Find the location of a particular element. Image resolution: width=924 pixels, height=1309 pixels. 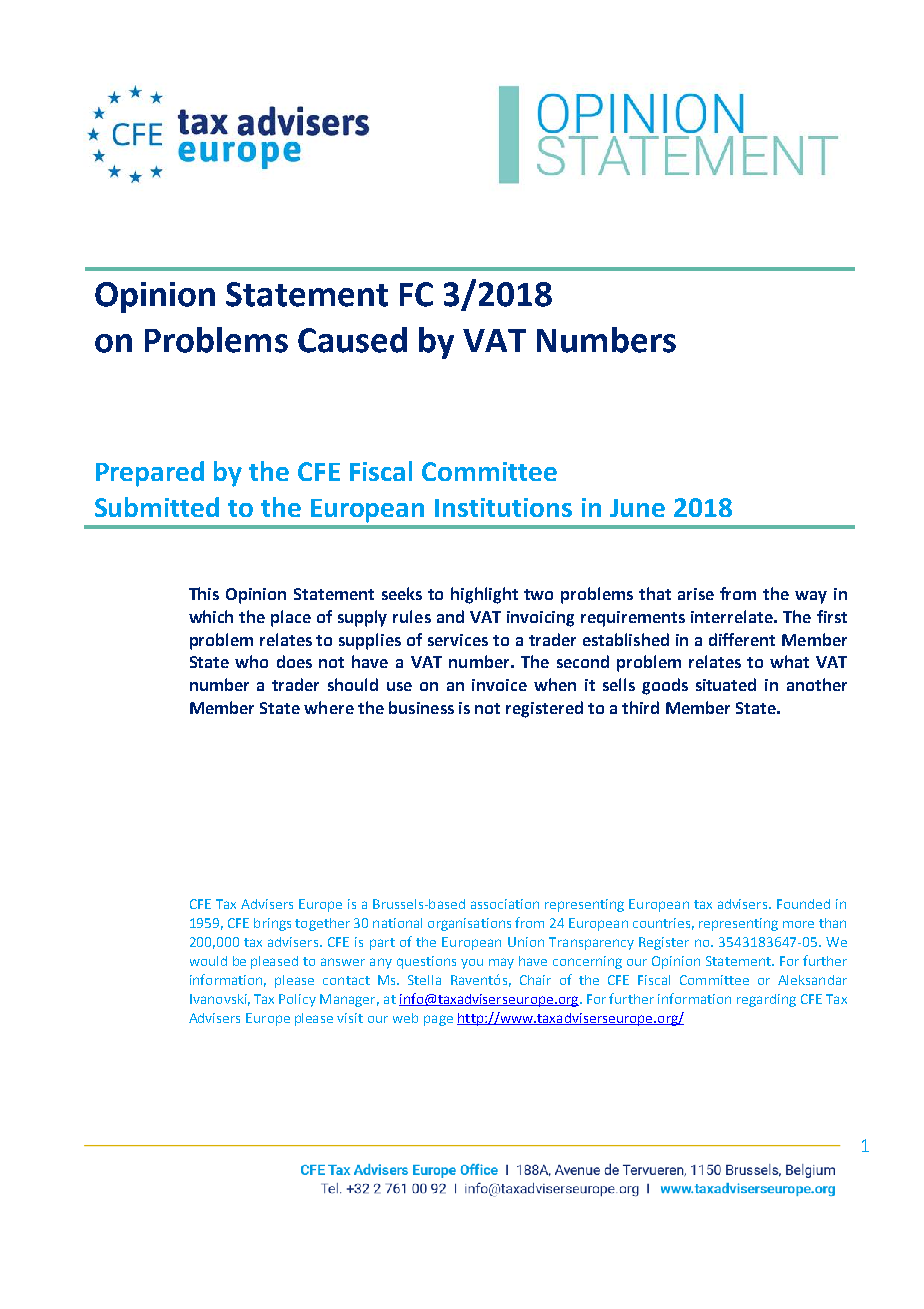

invoice is located at coordinates (499, 685).
